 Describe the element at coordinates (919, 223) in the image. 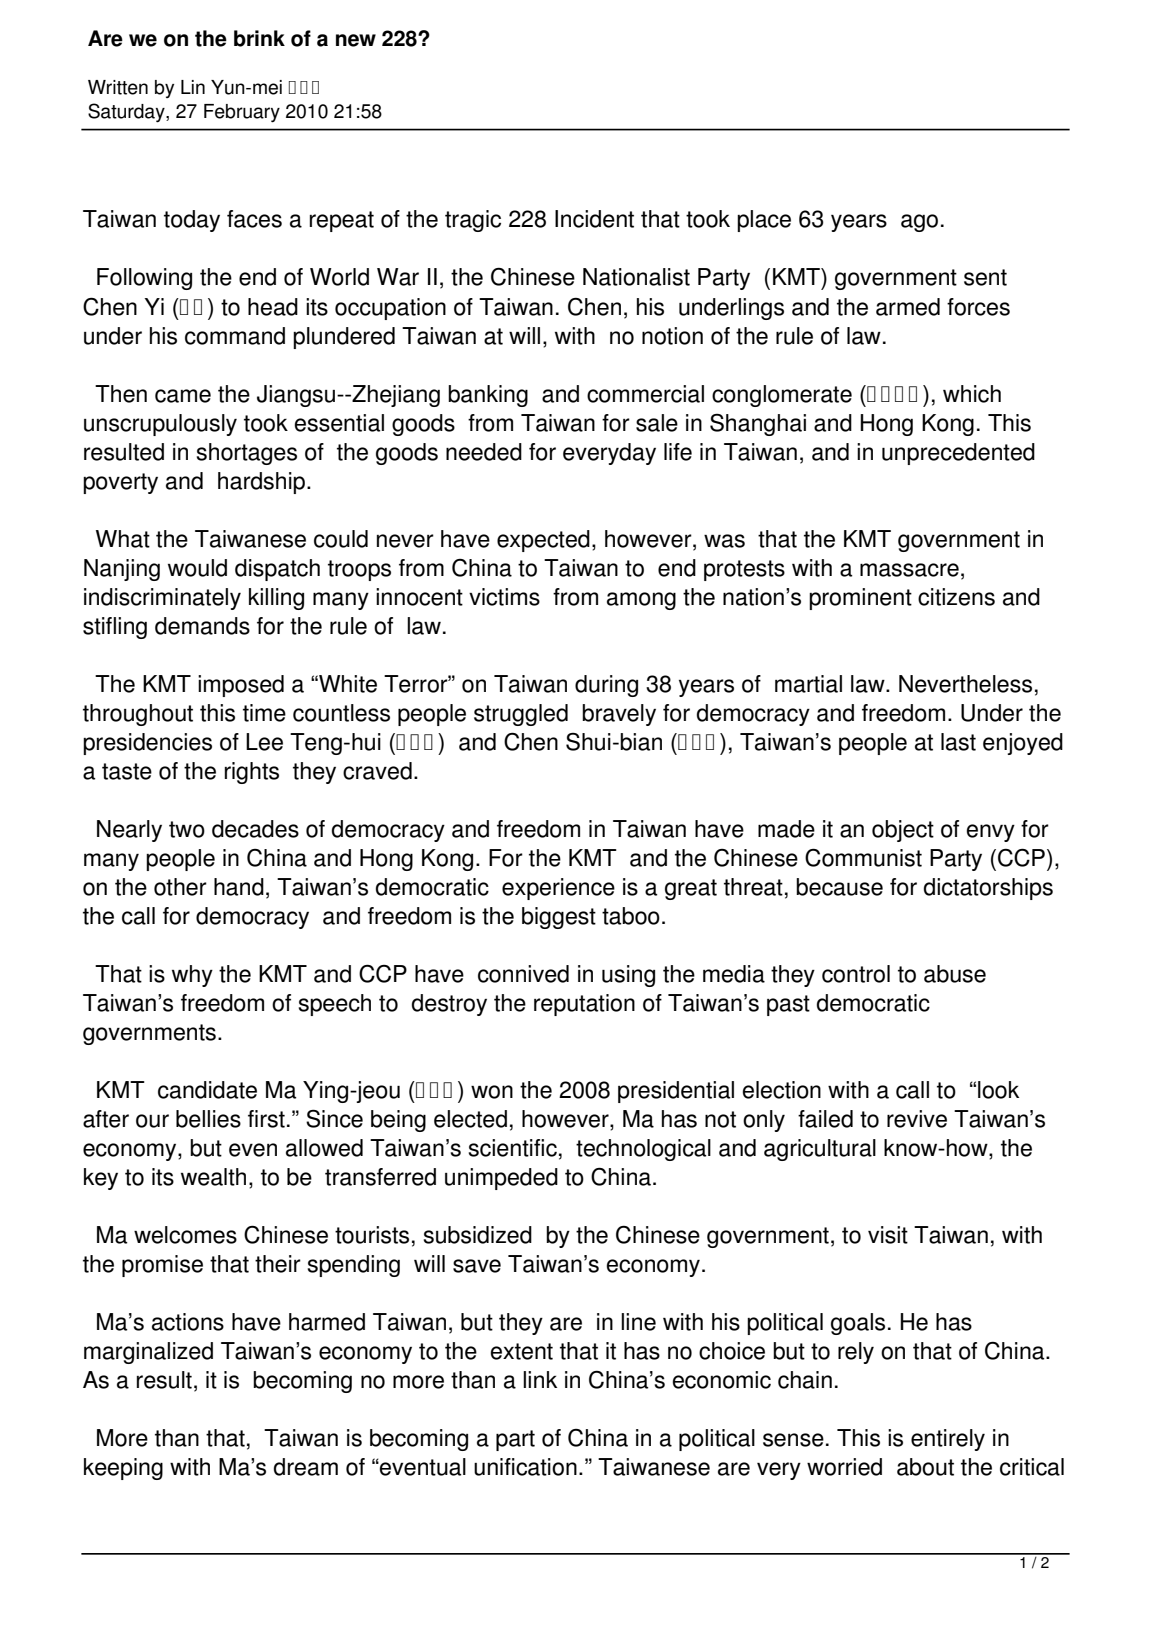

I see `ago` at that location.
